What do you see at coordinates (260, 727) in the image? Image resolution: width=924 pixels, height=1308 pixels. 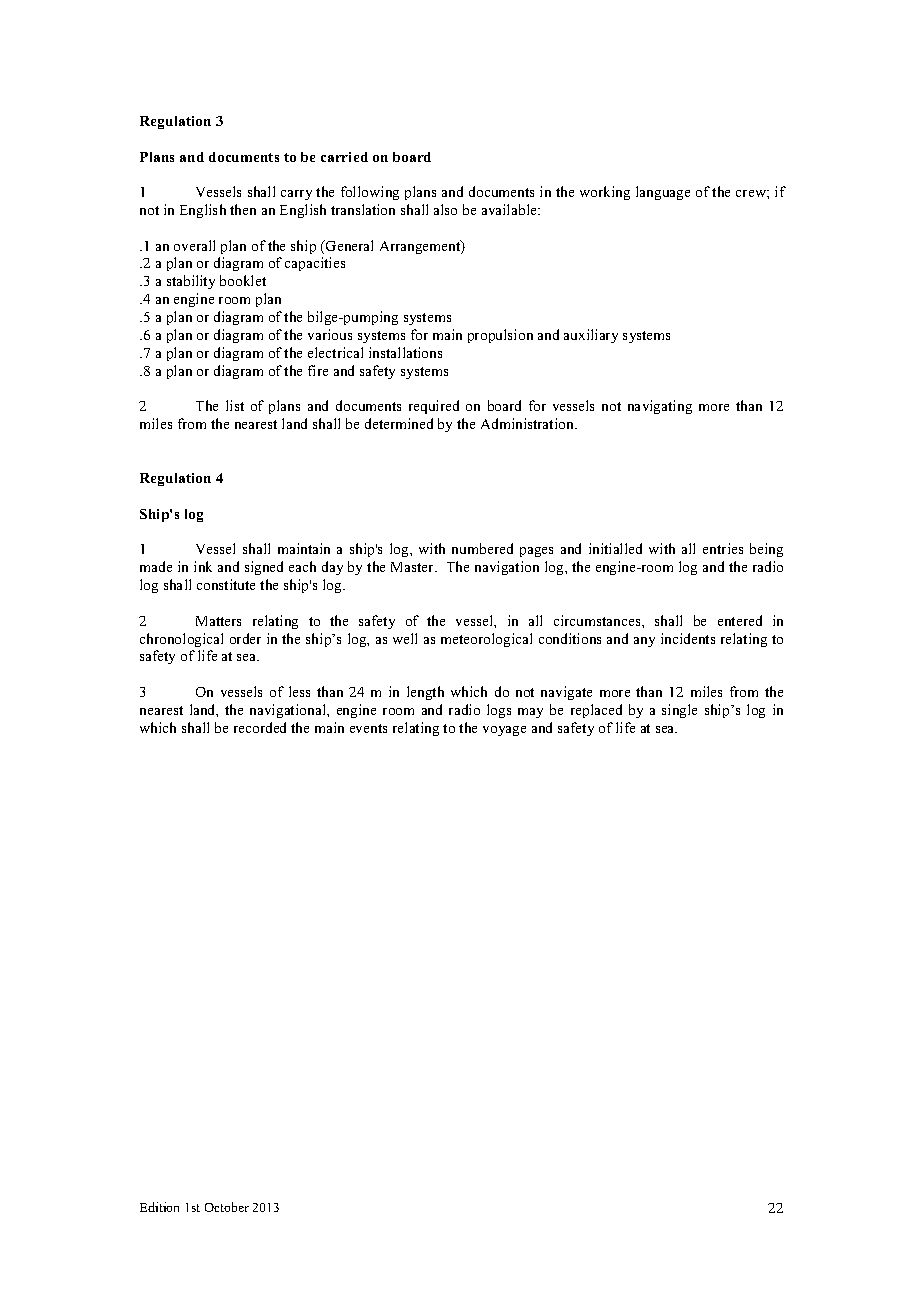 I see `recorded` at bounding box center [260, 727].
